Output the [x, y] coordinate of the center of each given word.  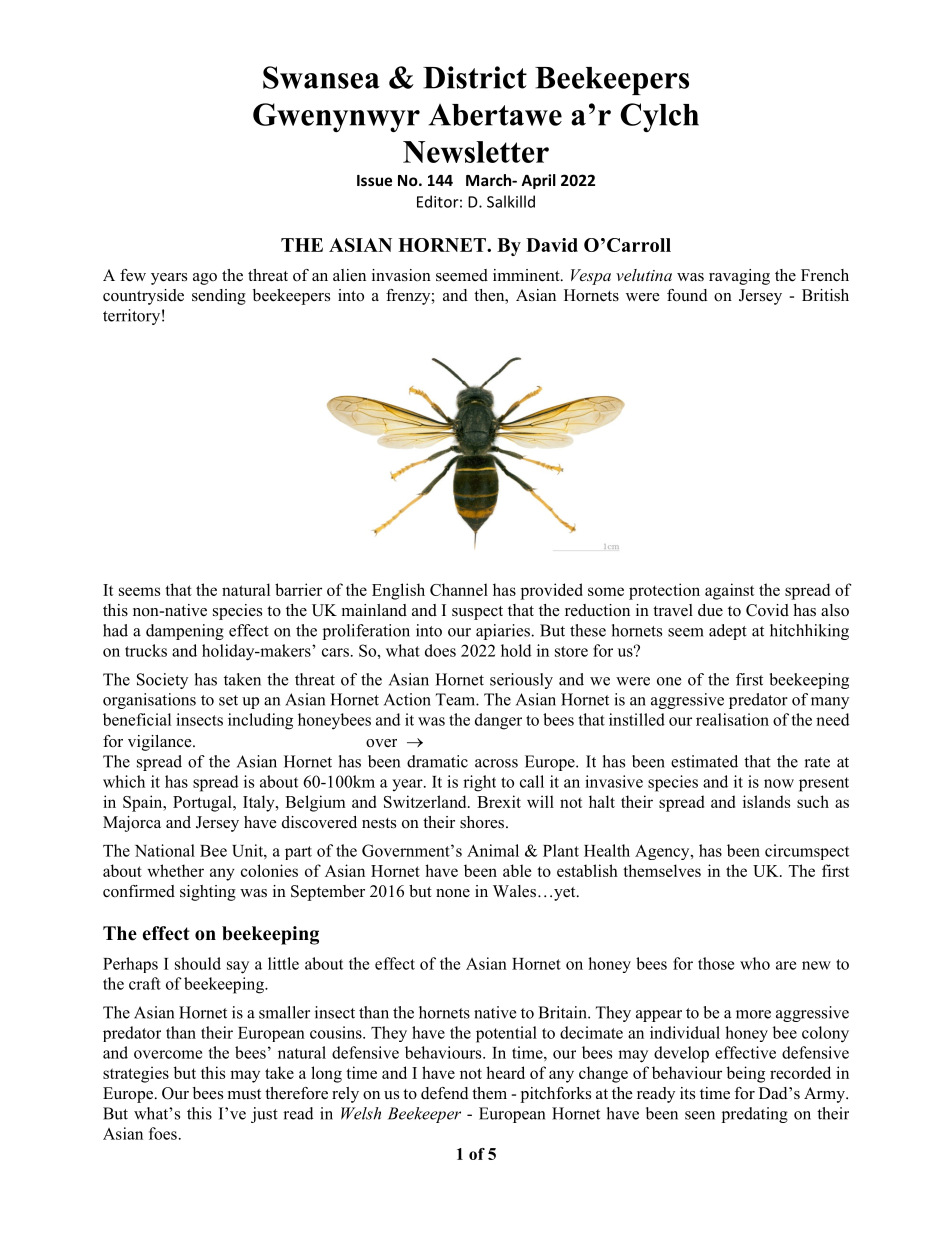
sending [219, 297]
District [475, 77]
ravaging [739, 277]
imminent [527, 275]
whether [175, 870]
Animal [493, 850]
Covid [767, 610]
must [244, 1094]
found [687, 295]
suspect [477, 613]
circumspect [807, 852]
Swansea [321, 77]
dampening [185, 632]
